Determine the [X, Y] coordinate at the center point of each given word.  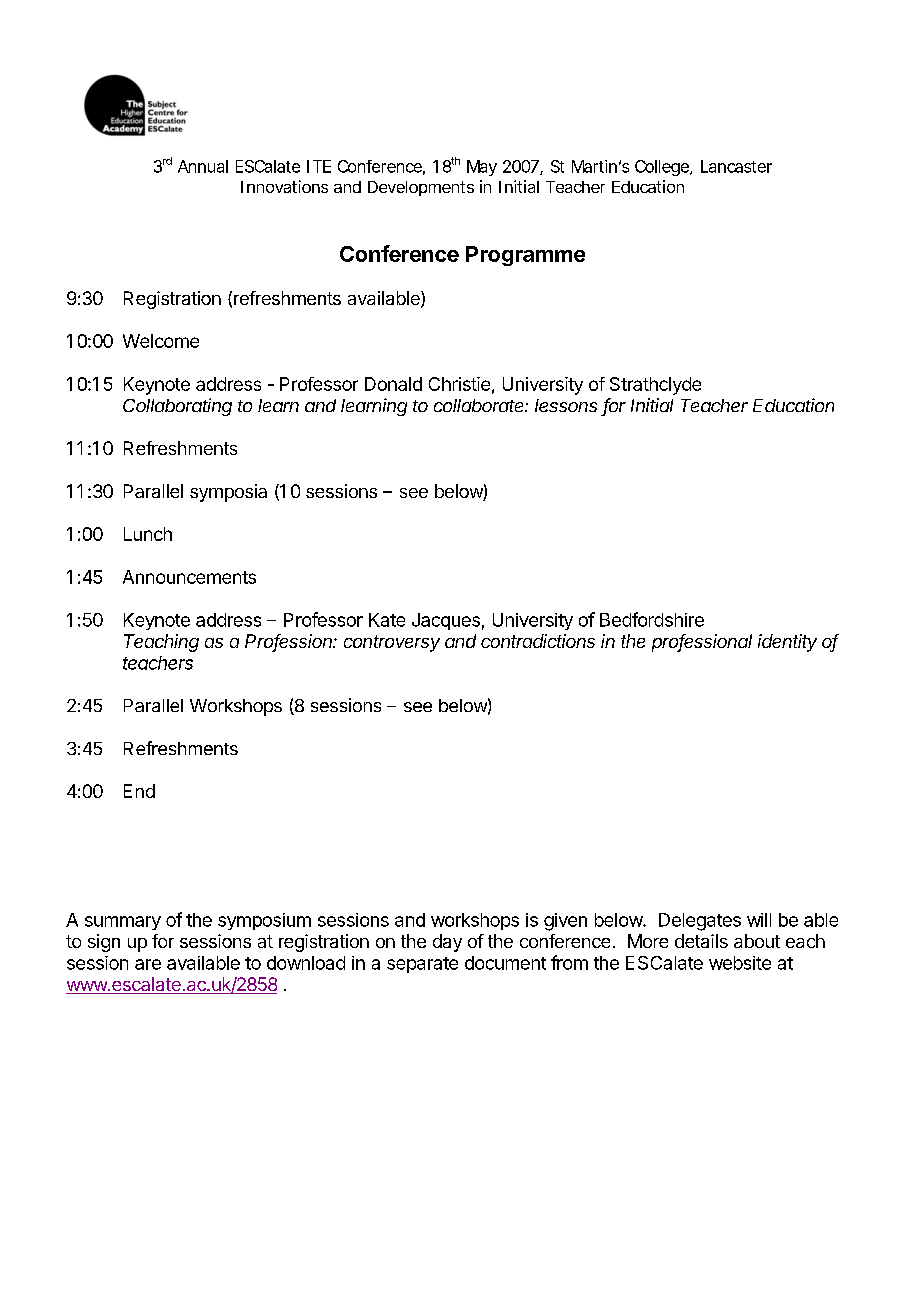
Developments [421, 188]
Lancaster [736, 166]
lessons [566, 405]
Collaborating [177, 407]
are [148, 964]
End [139, 791]
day [447, 943]
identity [787, 643]
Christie [459, 384]
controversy [392, 643]
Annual [203, 166]
